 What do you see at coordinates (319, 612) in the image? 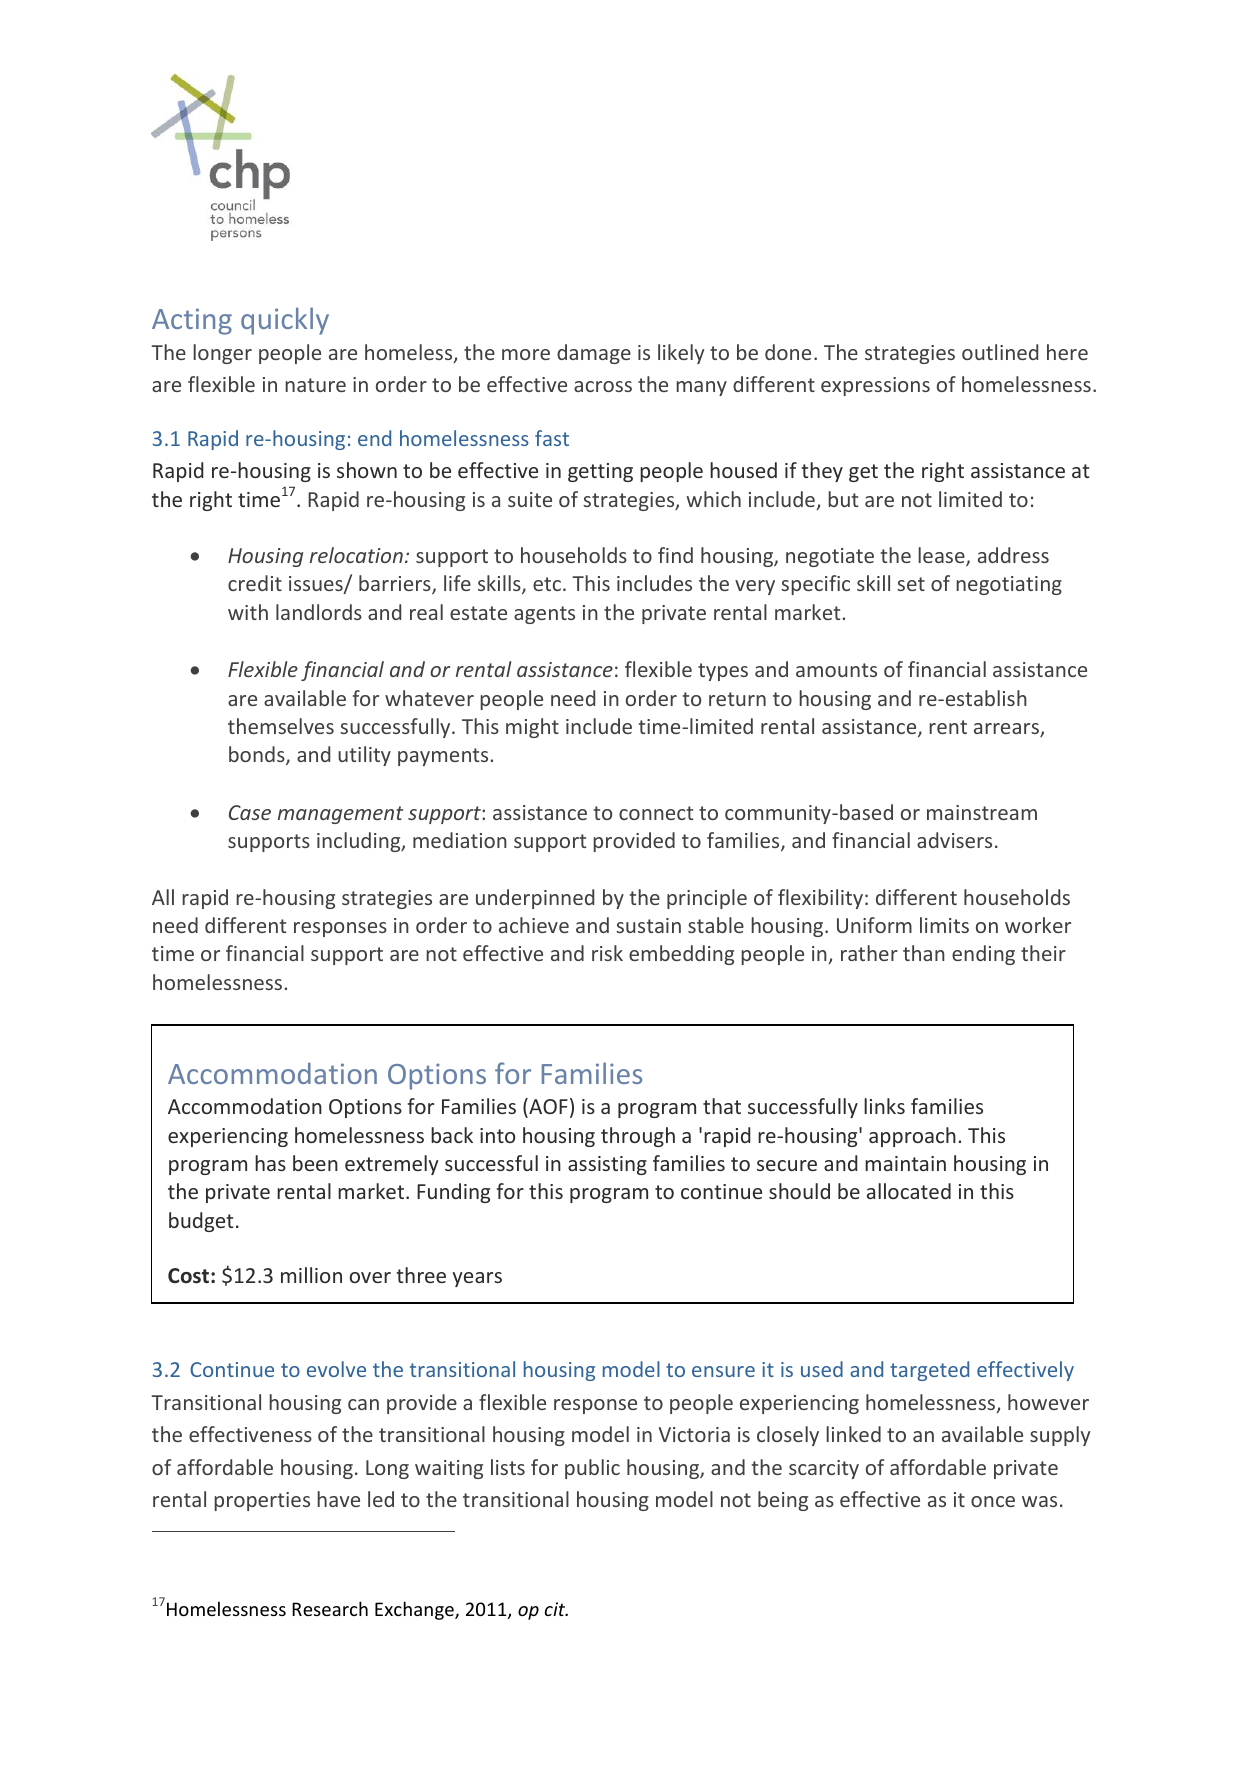
I see `landlords` at bounding box center [319, 612].
